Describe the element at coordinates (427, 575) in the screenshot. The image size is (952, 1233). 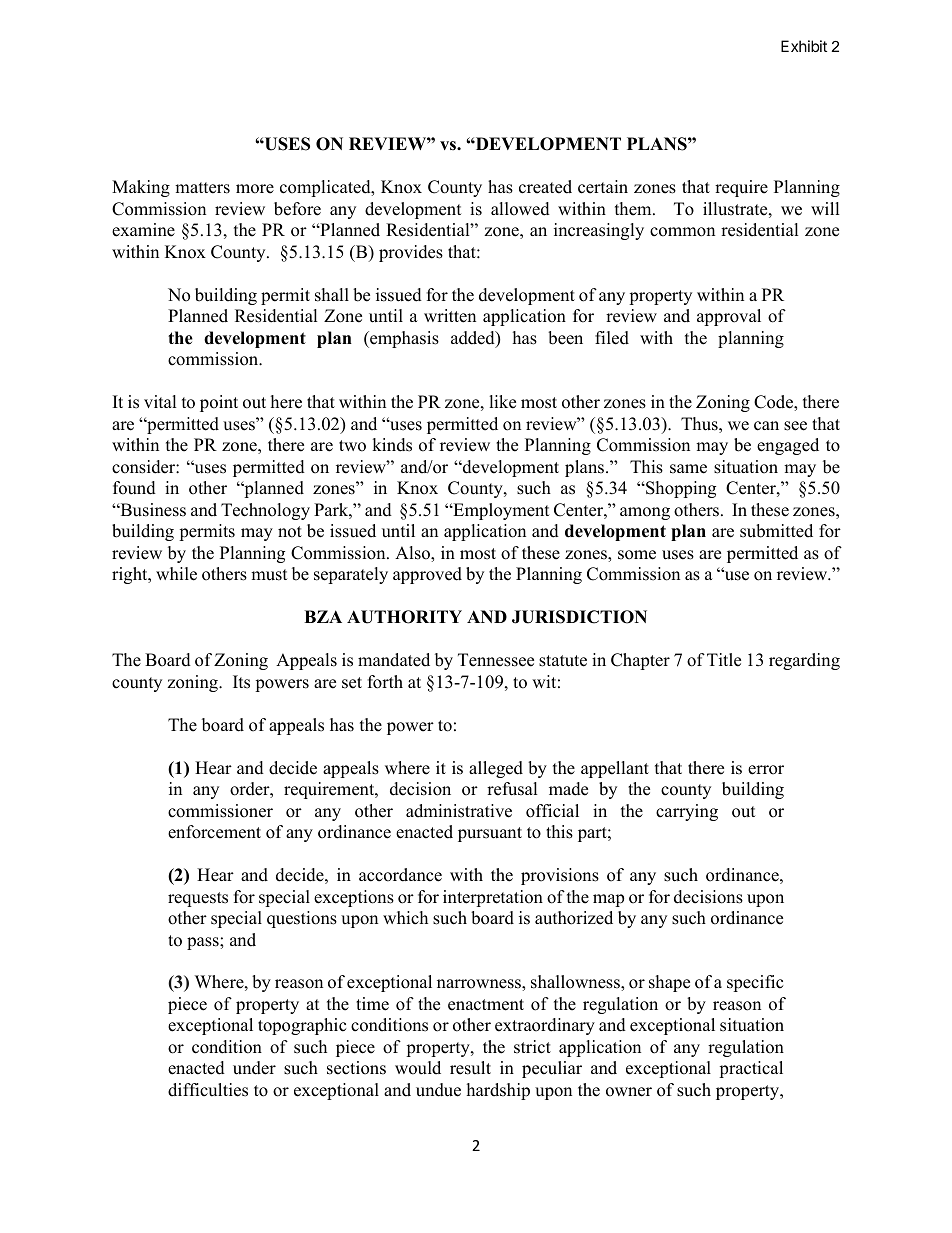
I see `approved` at that location.
